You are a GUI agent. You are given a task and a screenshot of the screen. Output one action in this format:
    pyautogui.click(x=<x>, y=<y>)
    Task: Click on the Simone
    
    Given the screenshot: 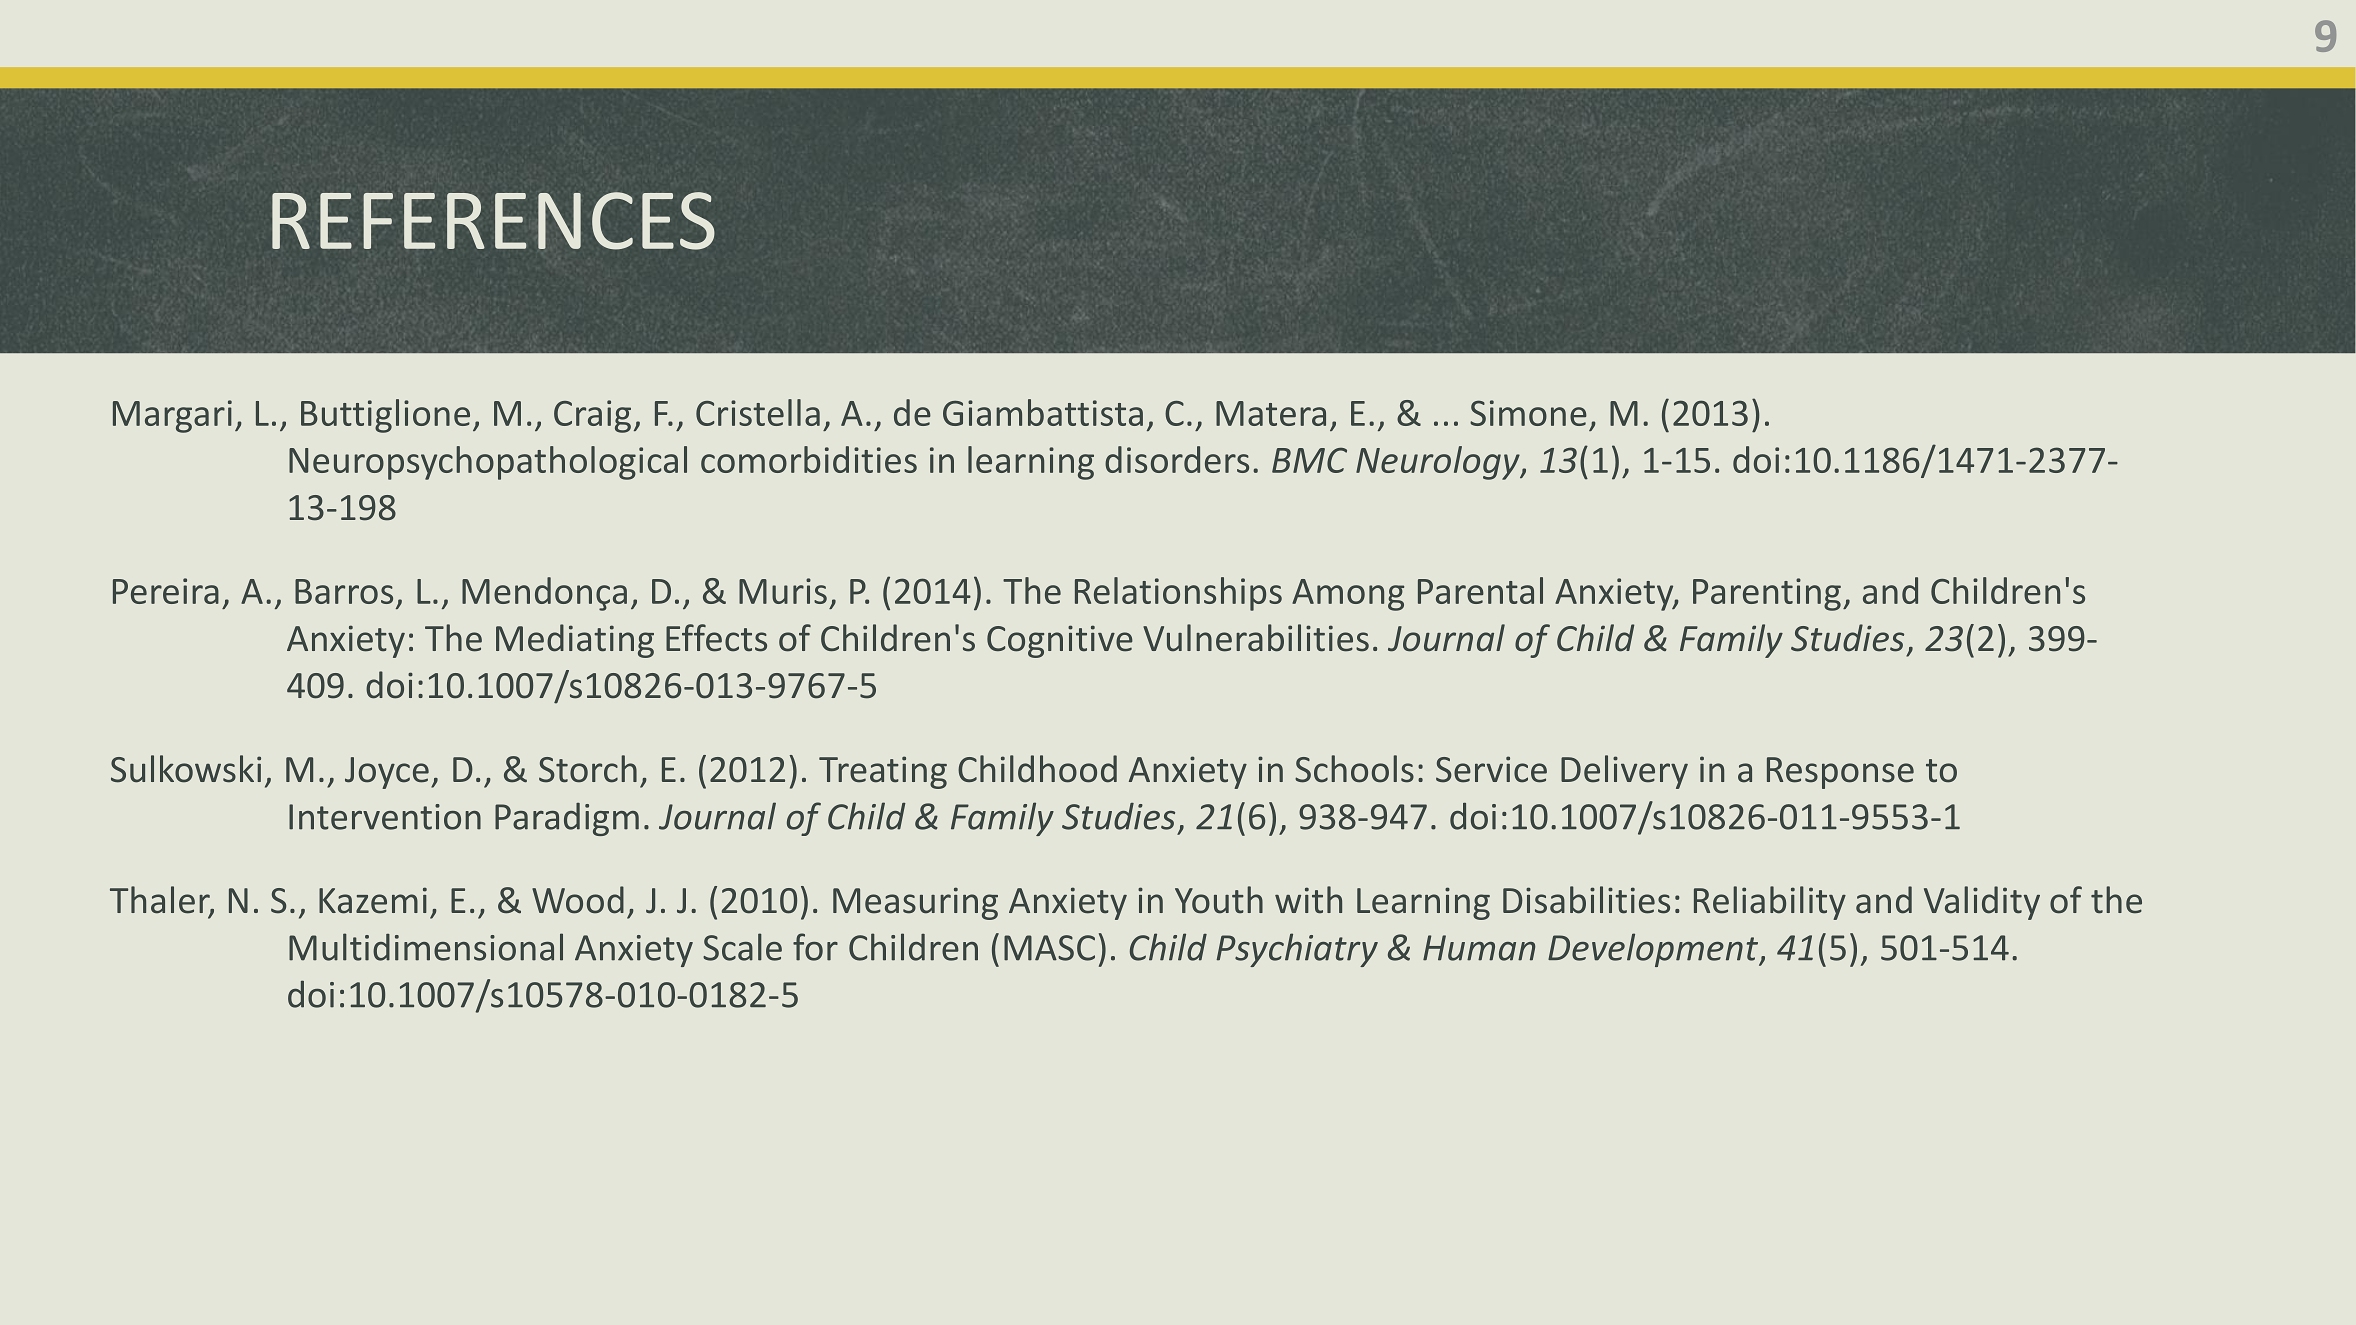 What is the action you would take?
    pyautogui.click(x=1528, y=413)
